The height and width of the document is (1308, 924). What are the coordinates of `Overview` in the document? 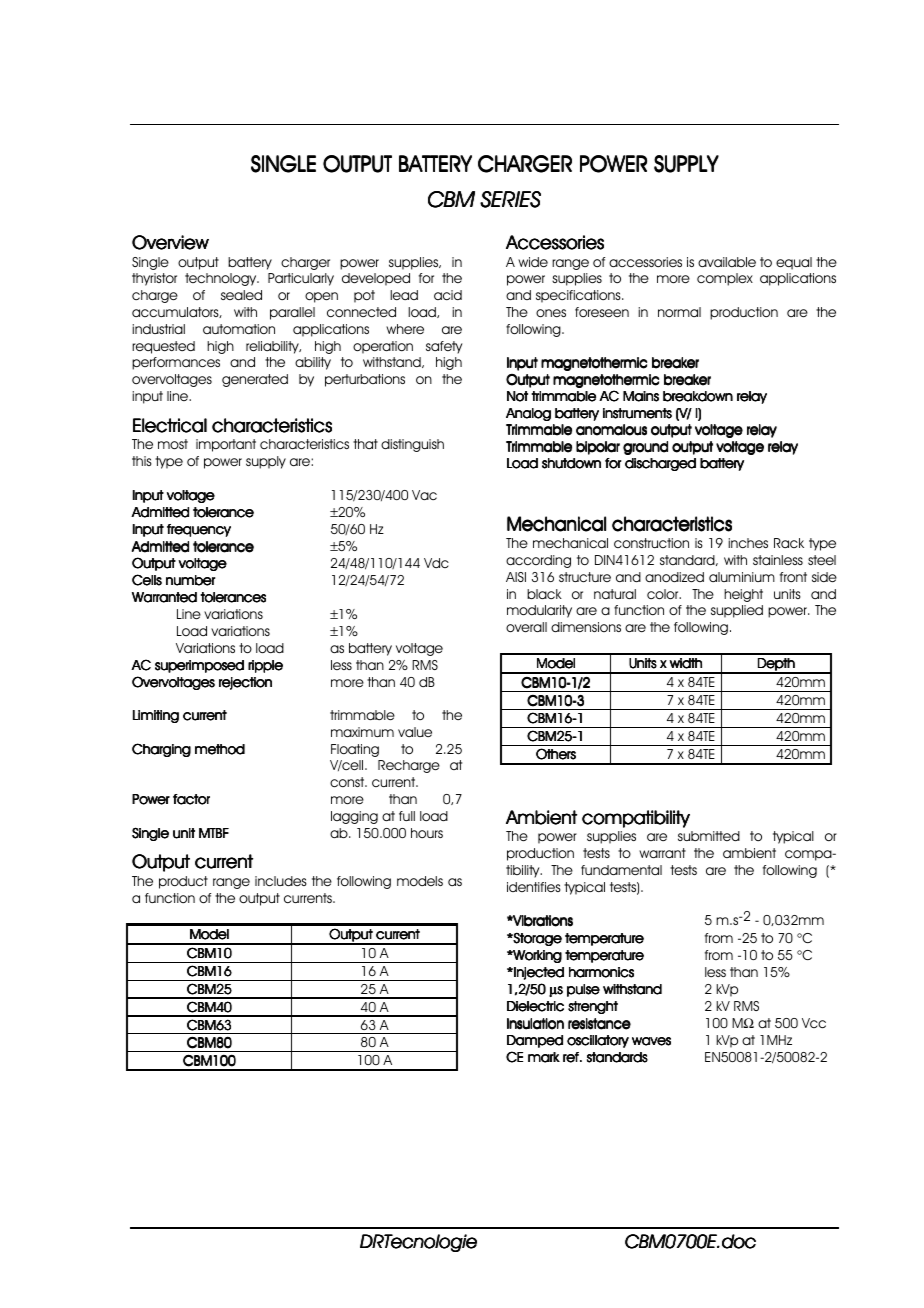 It's located at (170, 242).
